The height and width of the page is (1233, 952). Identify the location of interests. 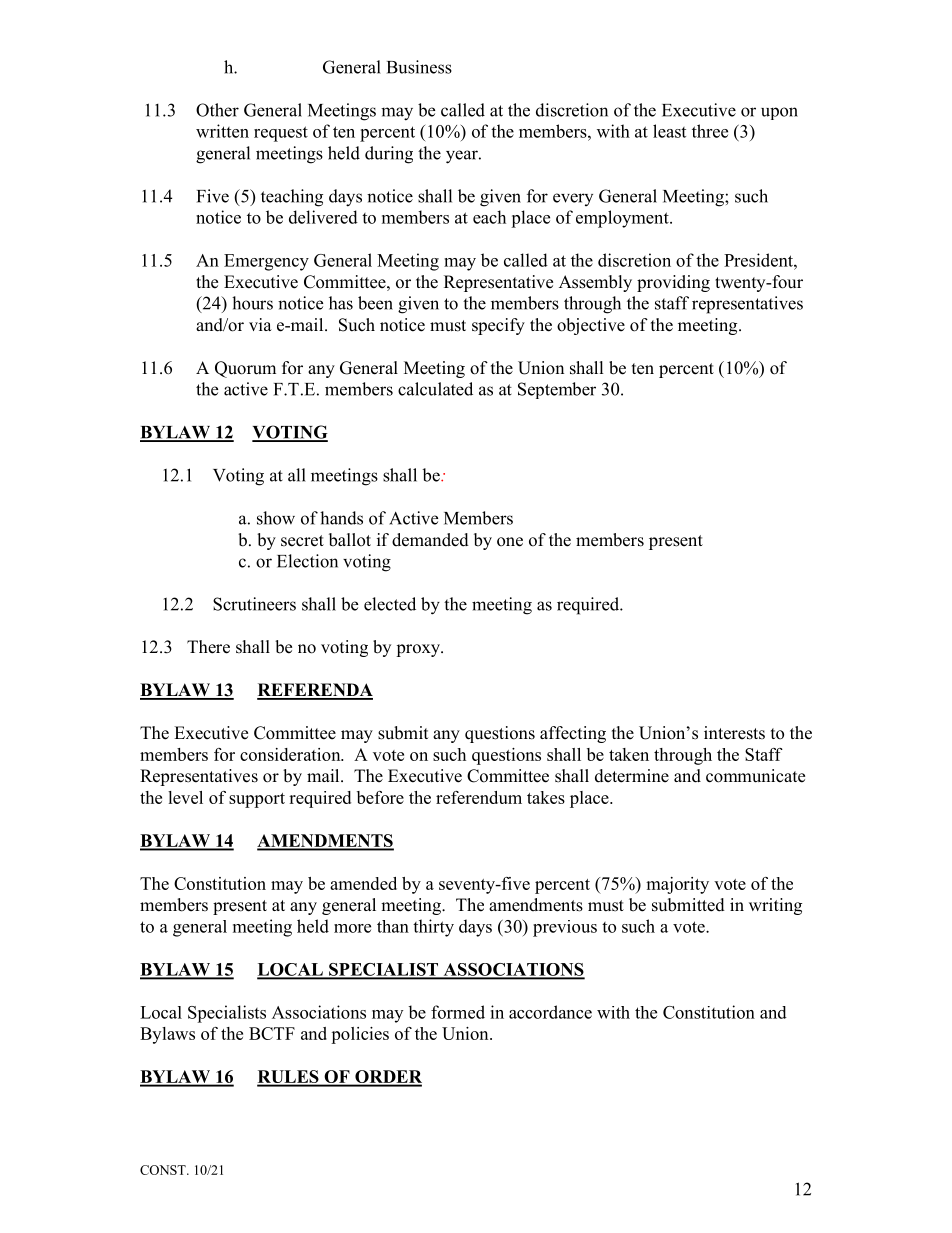
(734, 733).
